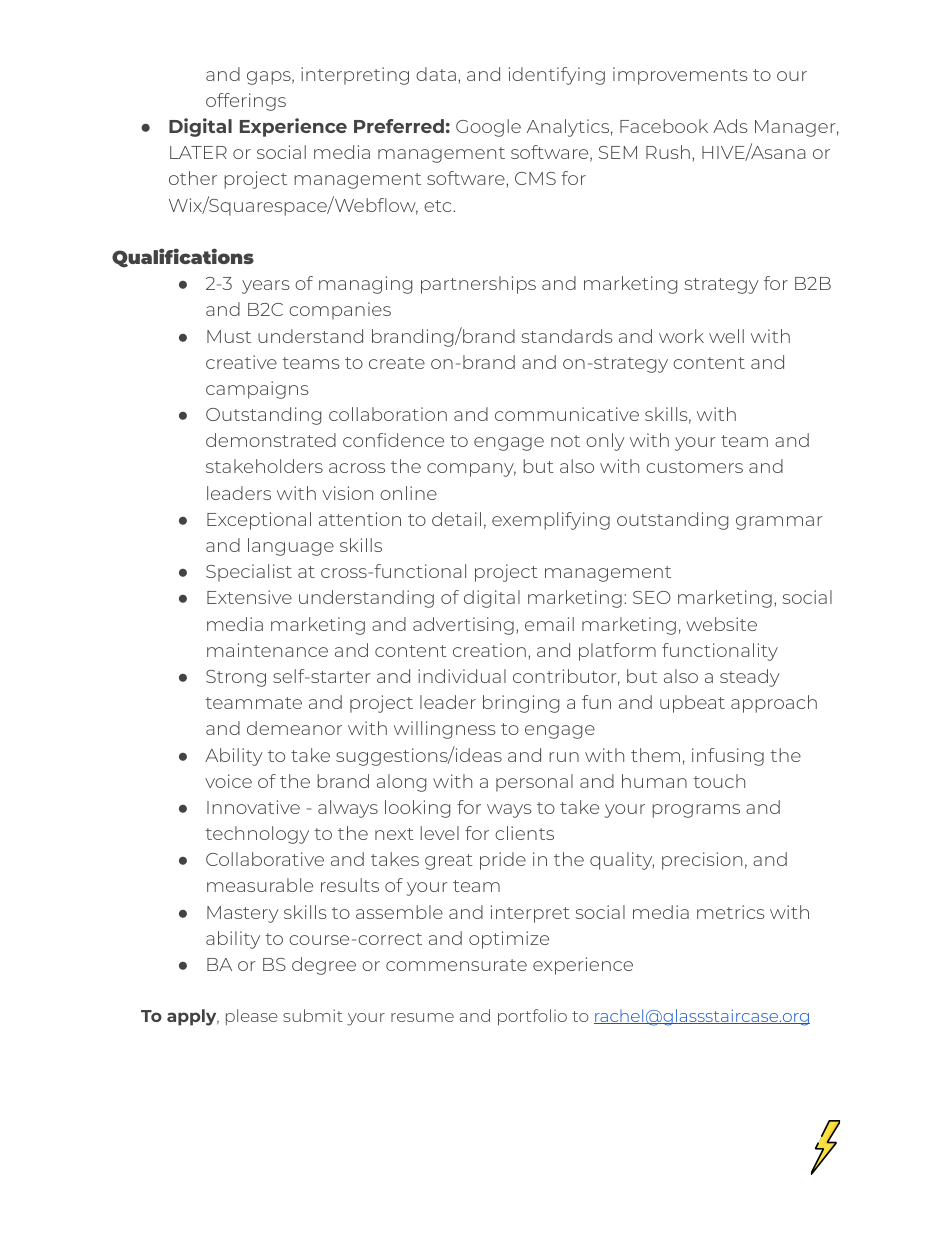 This image has height=1233, width=952. I want to click on detail, so click(456, 519).
